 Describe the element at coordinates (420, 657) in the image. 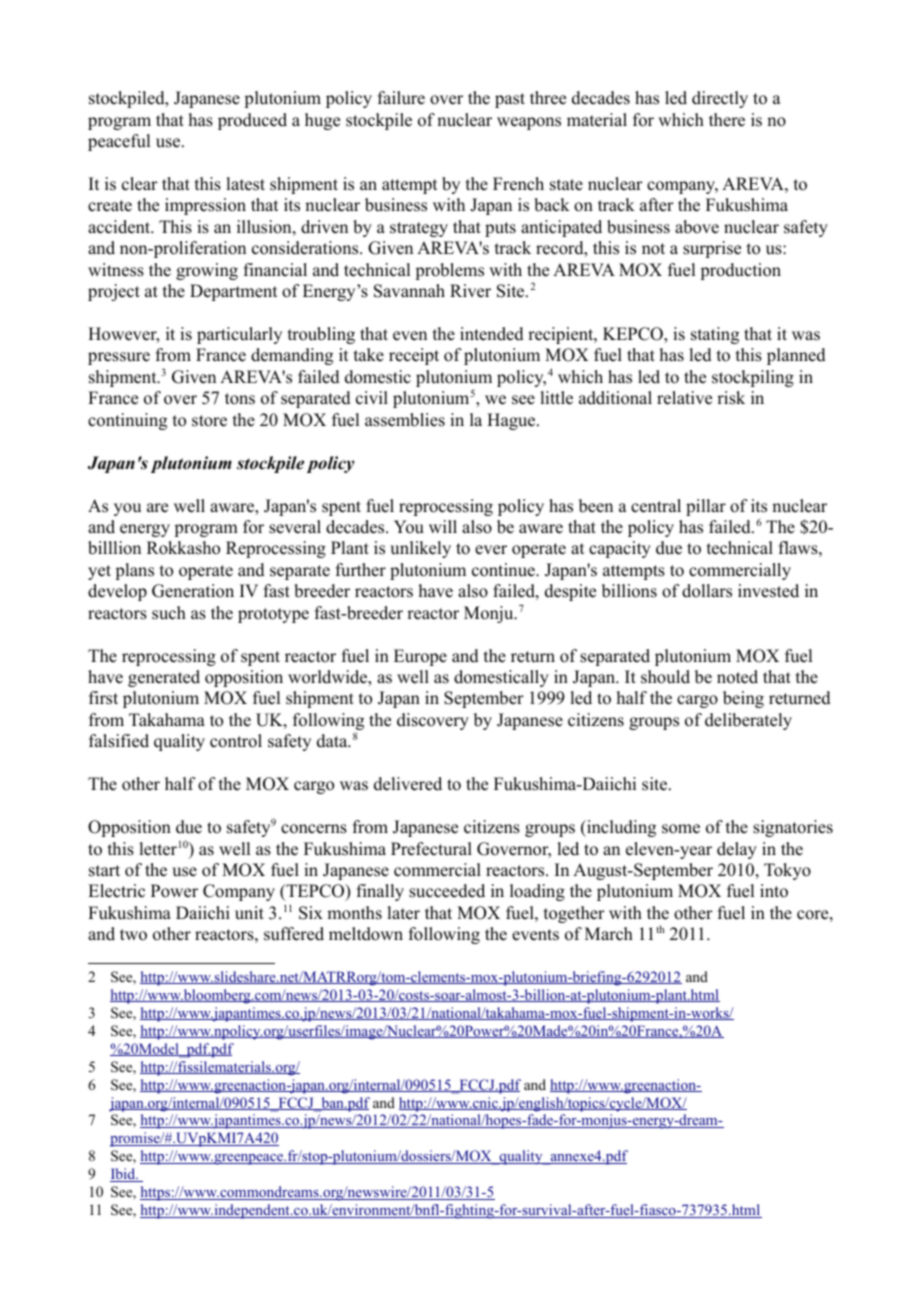

I see `Europe` at that location.
